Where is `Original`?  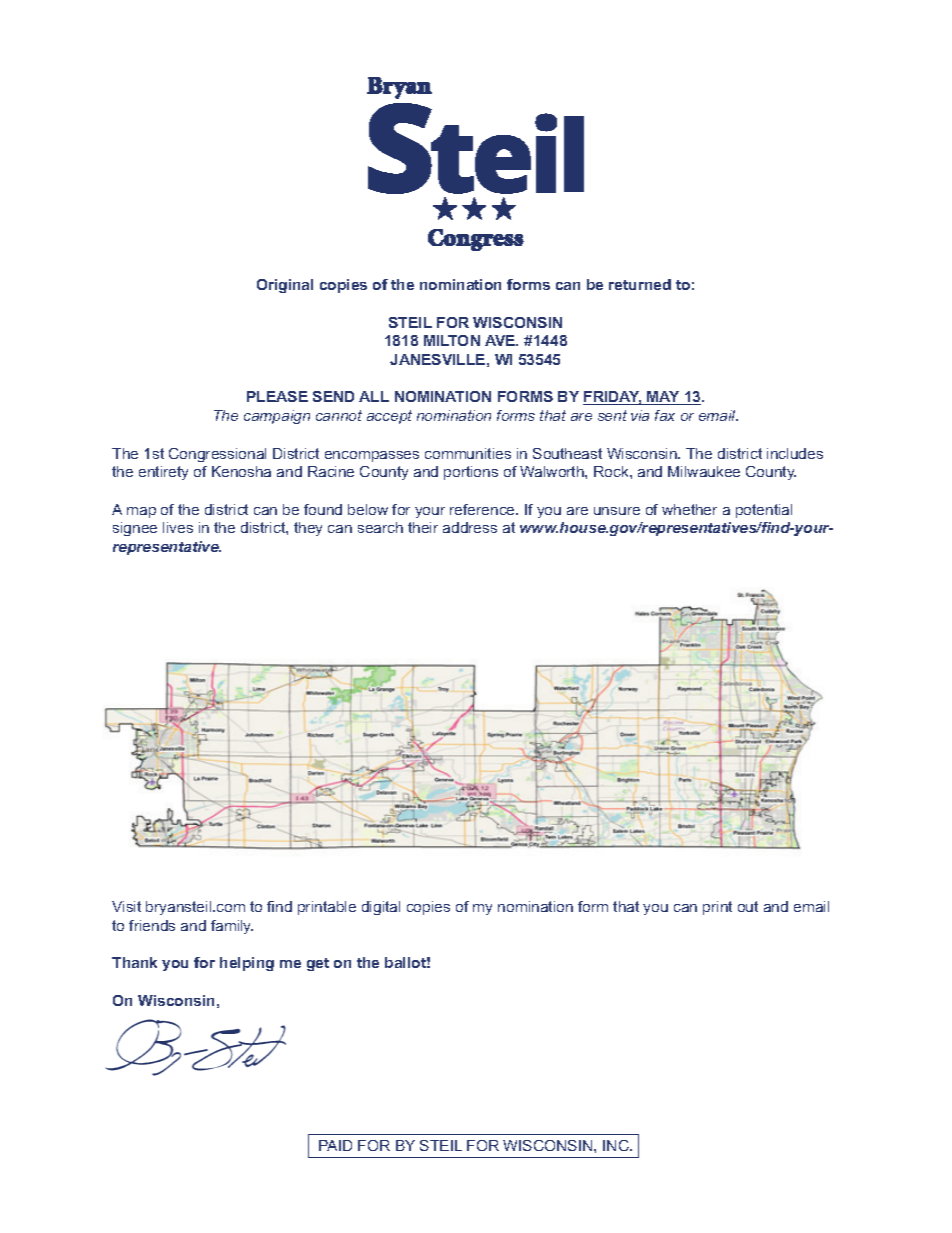
Original is located at coordinates (285, 286).
